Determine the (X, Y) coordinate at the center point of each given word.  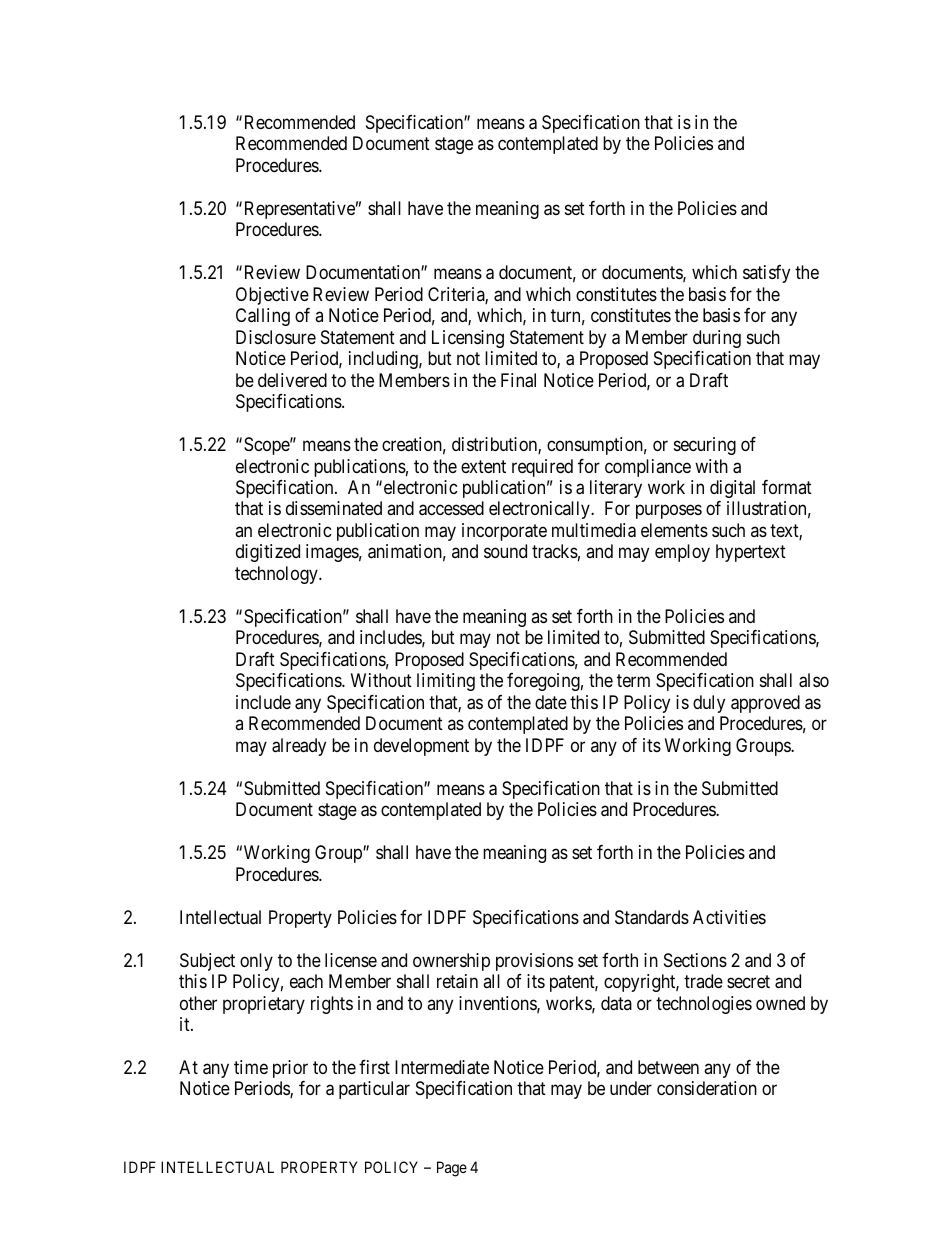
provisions (534, 962)
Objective (272, 296)
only (256, 962)
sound (505, 551)
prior (290, 1069)
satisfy (766, 274)
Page (452, 1169)
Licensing (468, 339)
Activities (729, 917)
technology (277, 575)
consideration (707, 1088)
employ (682, 553)
